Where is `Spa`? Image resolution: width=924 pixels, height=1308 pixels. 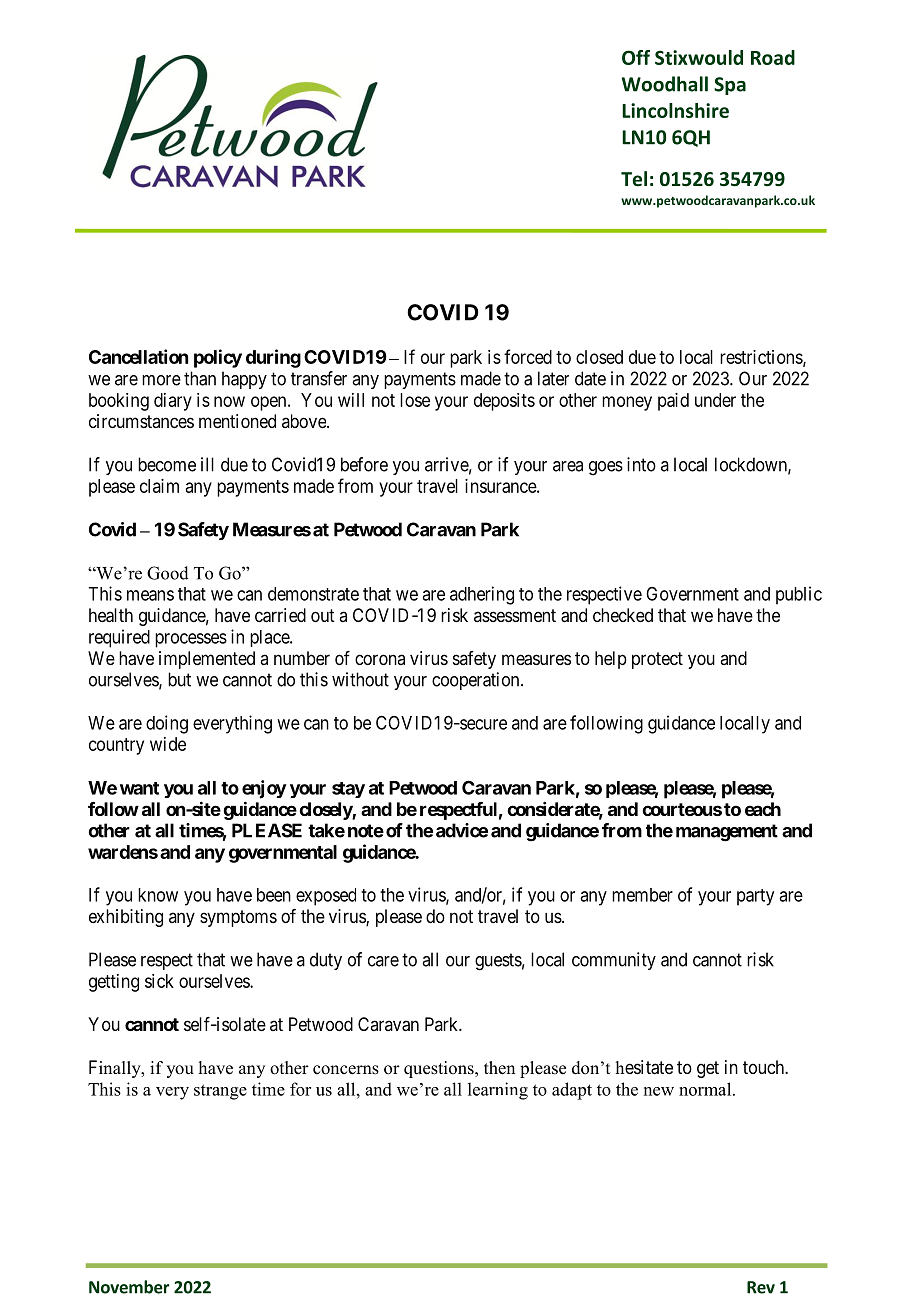 Spa is located at coordinates (730, 86).
